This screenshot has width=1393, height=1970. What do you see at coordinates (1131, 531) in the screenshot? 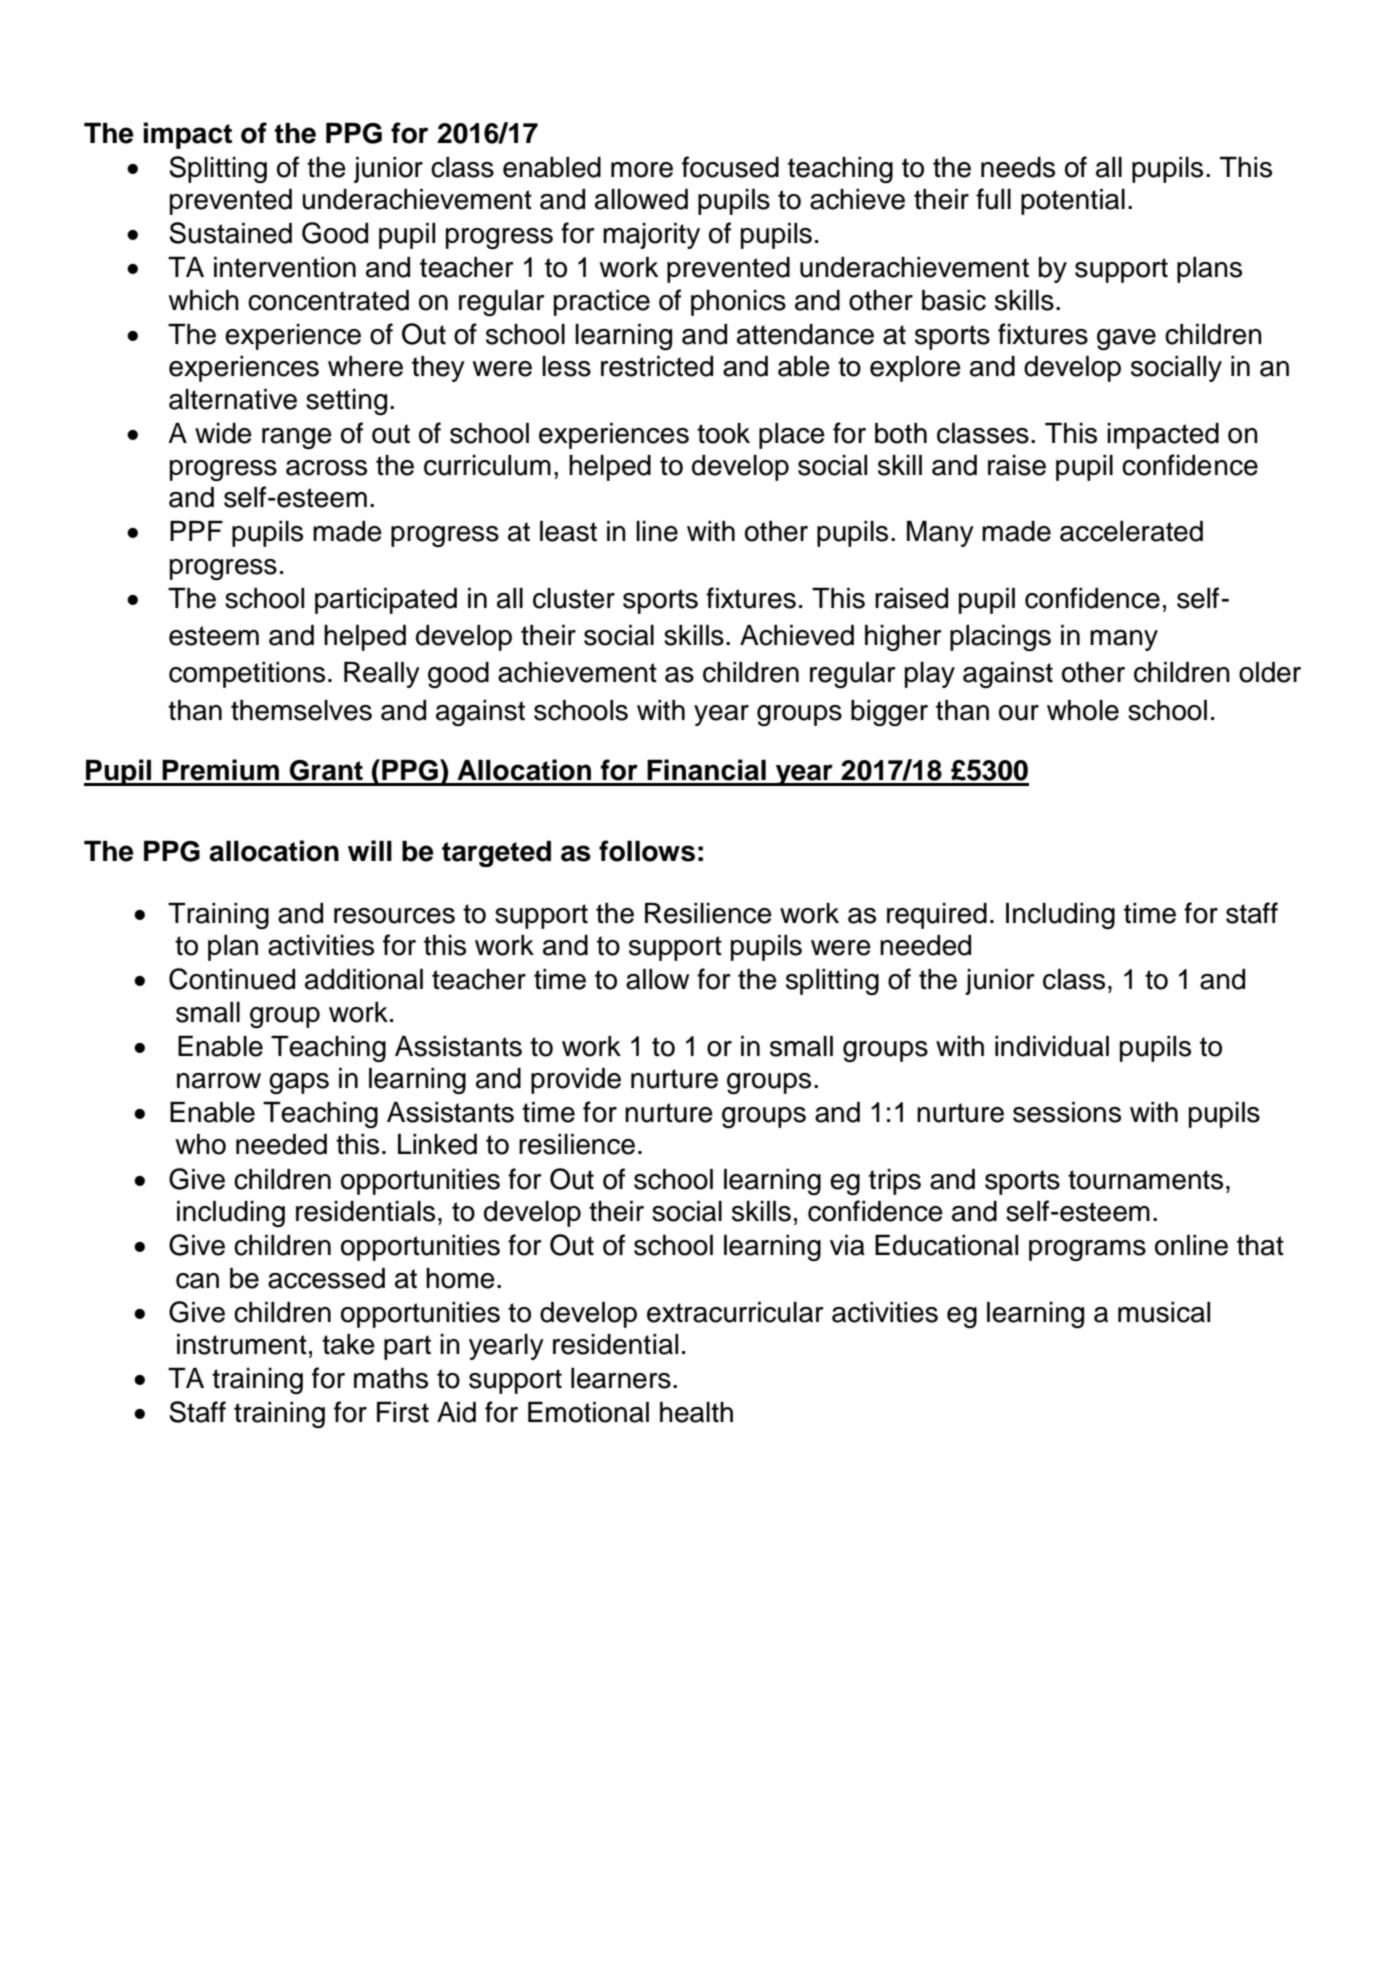
I see `accelerated` at bounding box center [1131, 531].
